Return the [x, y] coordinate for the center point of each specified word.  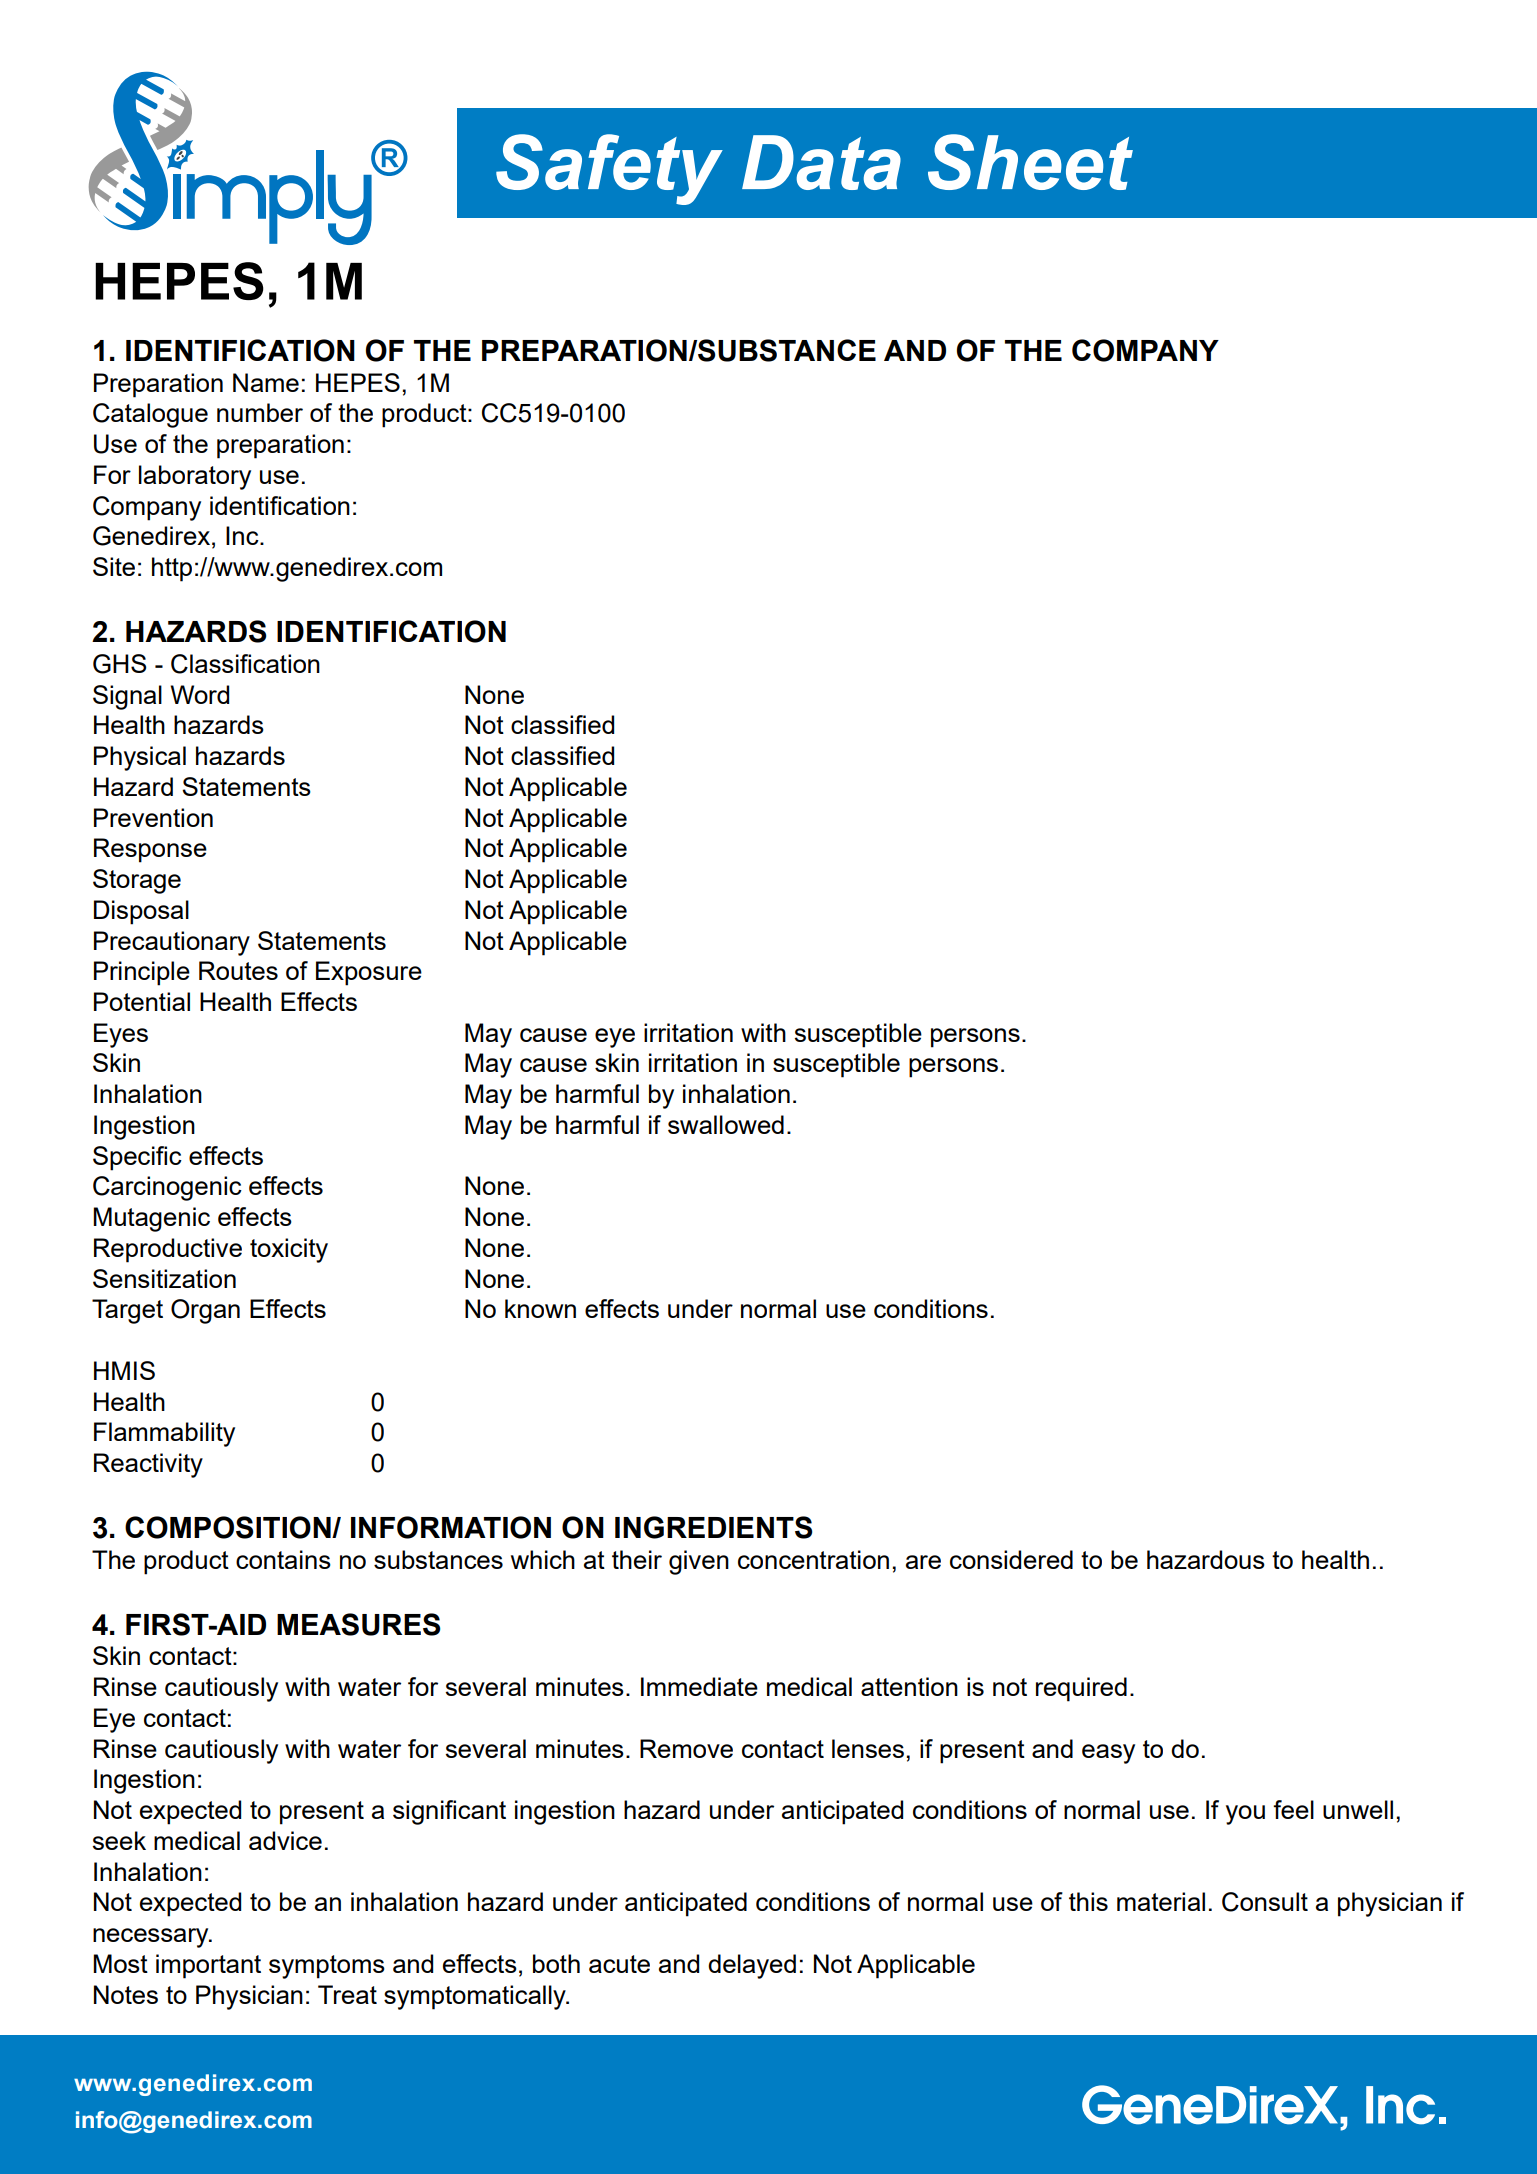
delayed [752, 1966]
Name [266, 382]
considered [1011, 1559]
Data [821, 162]
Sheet [1030, 162]
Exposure [369, 973]
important [208, 1966]
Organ [205, 1311]
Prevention [153, 817]
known [540, 1308]
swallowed [726, 1124]
